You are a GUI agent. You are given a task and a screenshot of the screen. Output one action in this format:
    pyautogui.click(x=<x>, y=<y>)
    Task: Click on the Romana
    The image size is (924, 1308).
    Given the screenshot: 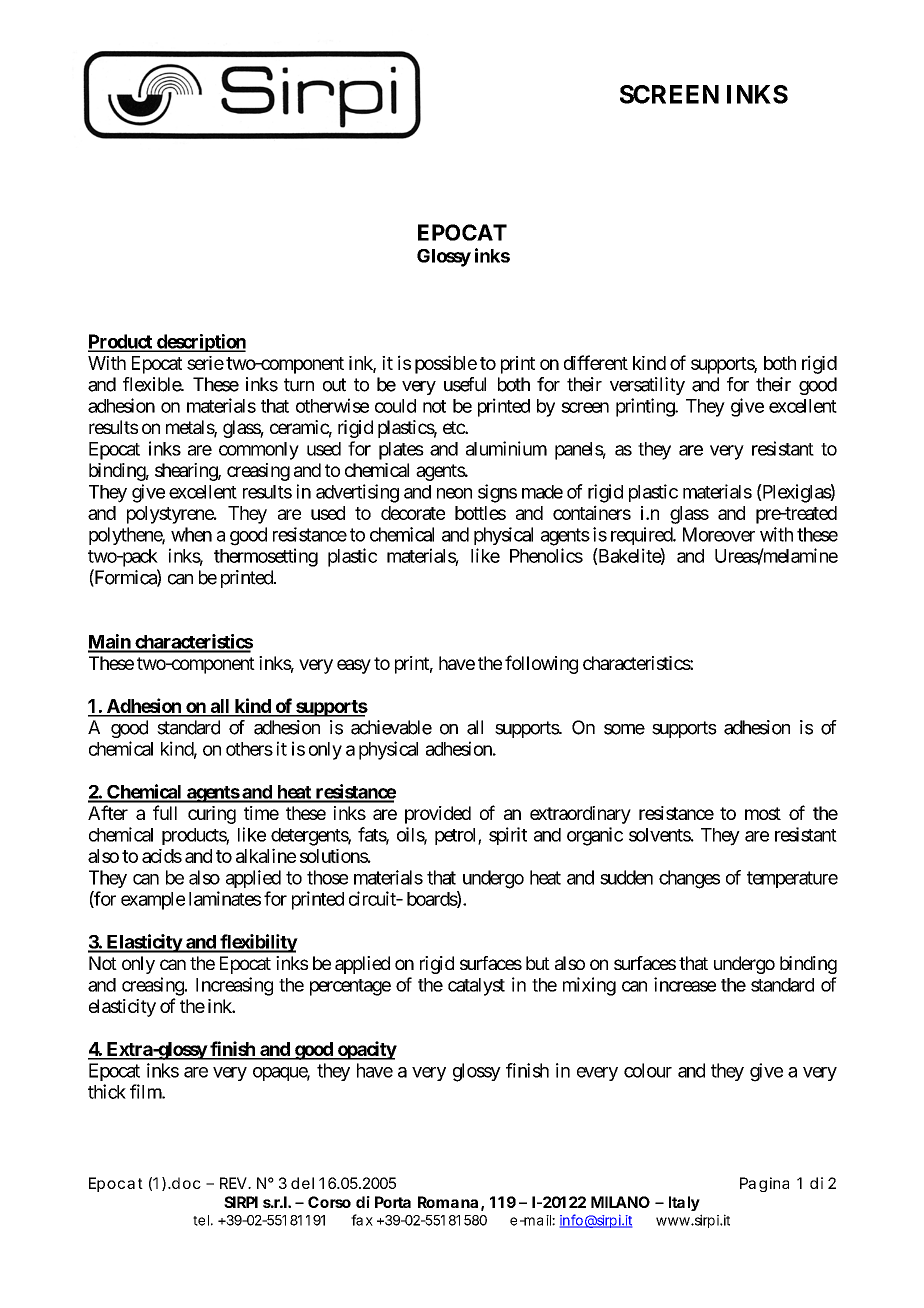 What is the action you would take?
    pyautogui.click(x=448, y=1202)
